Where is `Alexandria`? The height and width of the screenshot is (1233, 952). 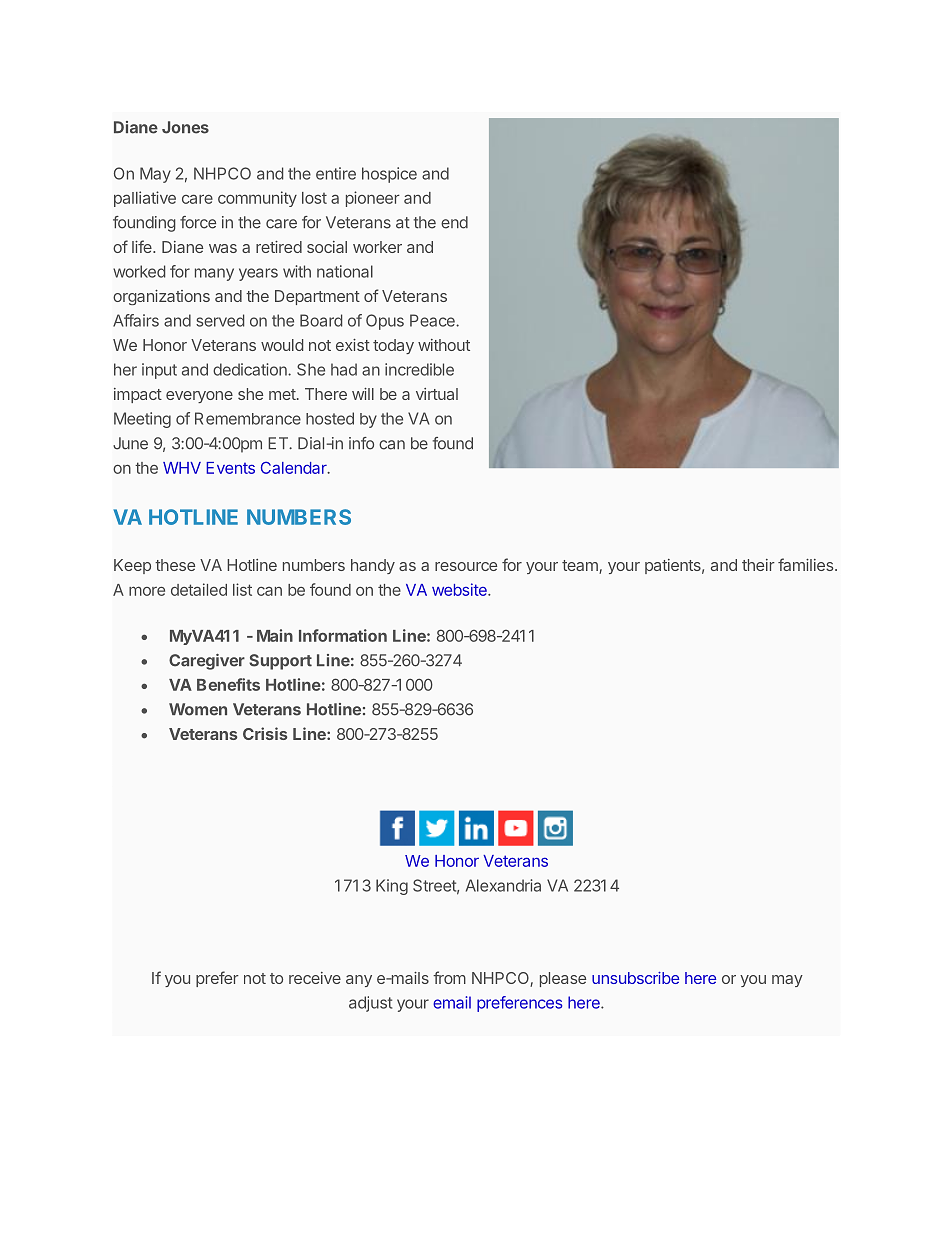 Alexandria is located at coordinates (503, 885).
